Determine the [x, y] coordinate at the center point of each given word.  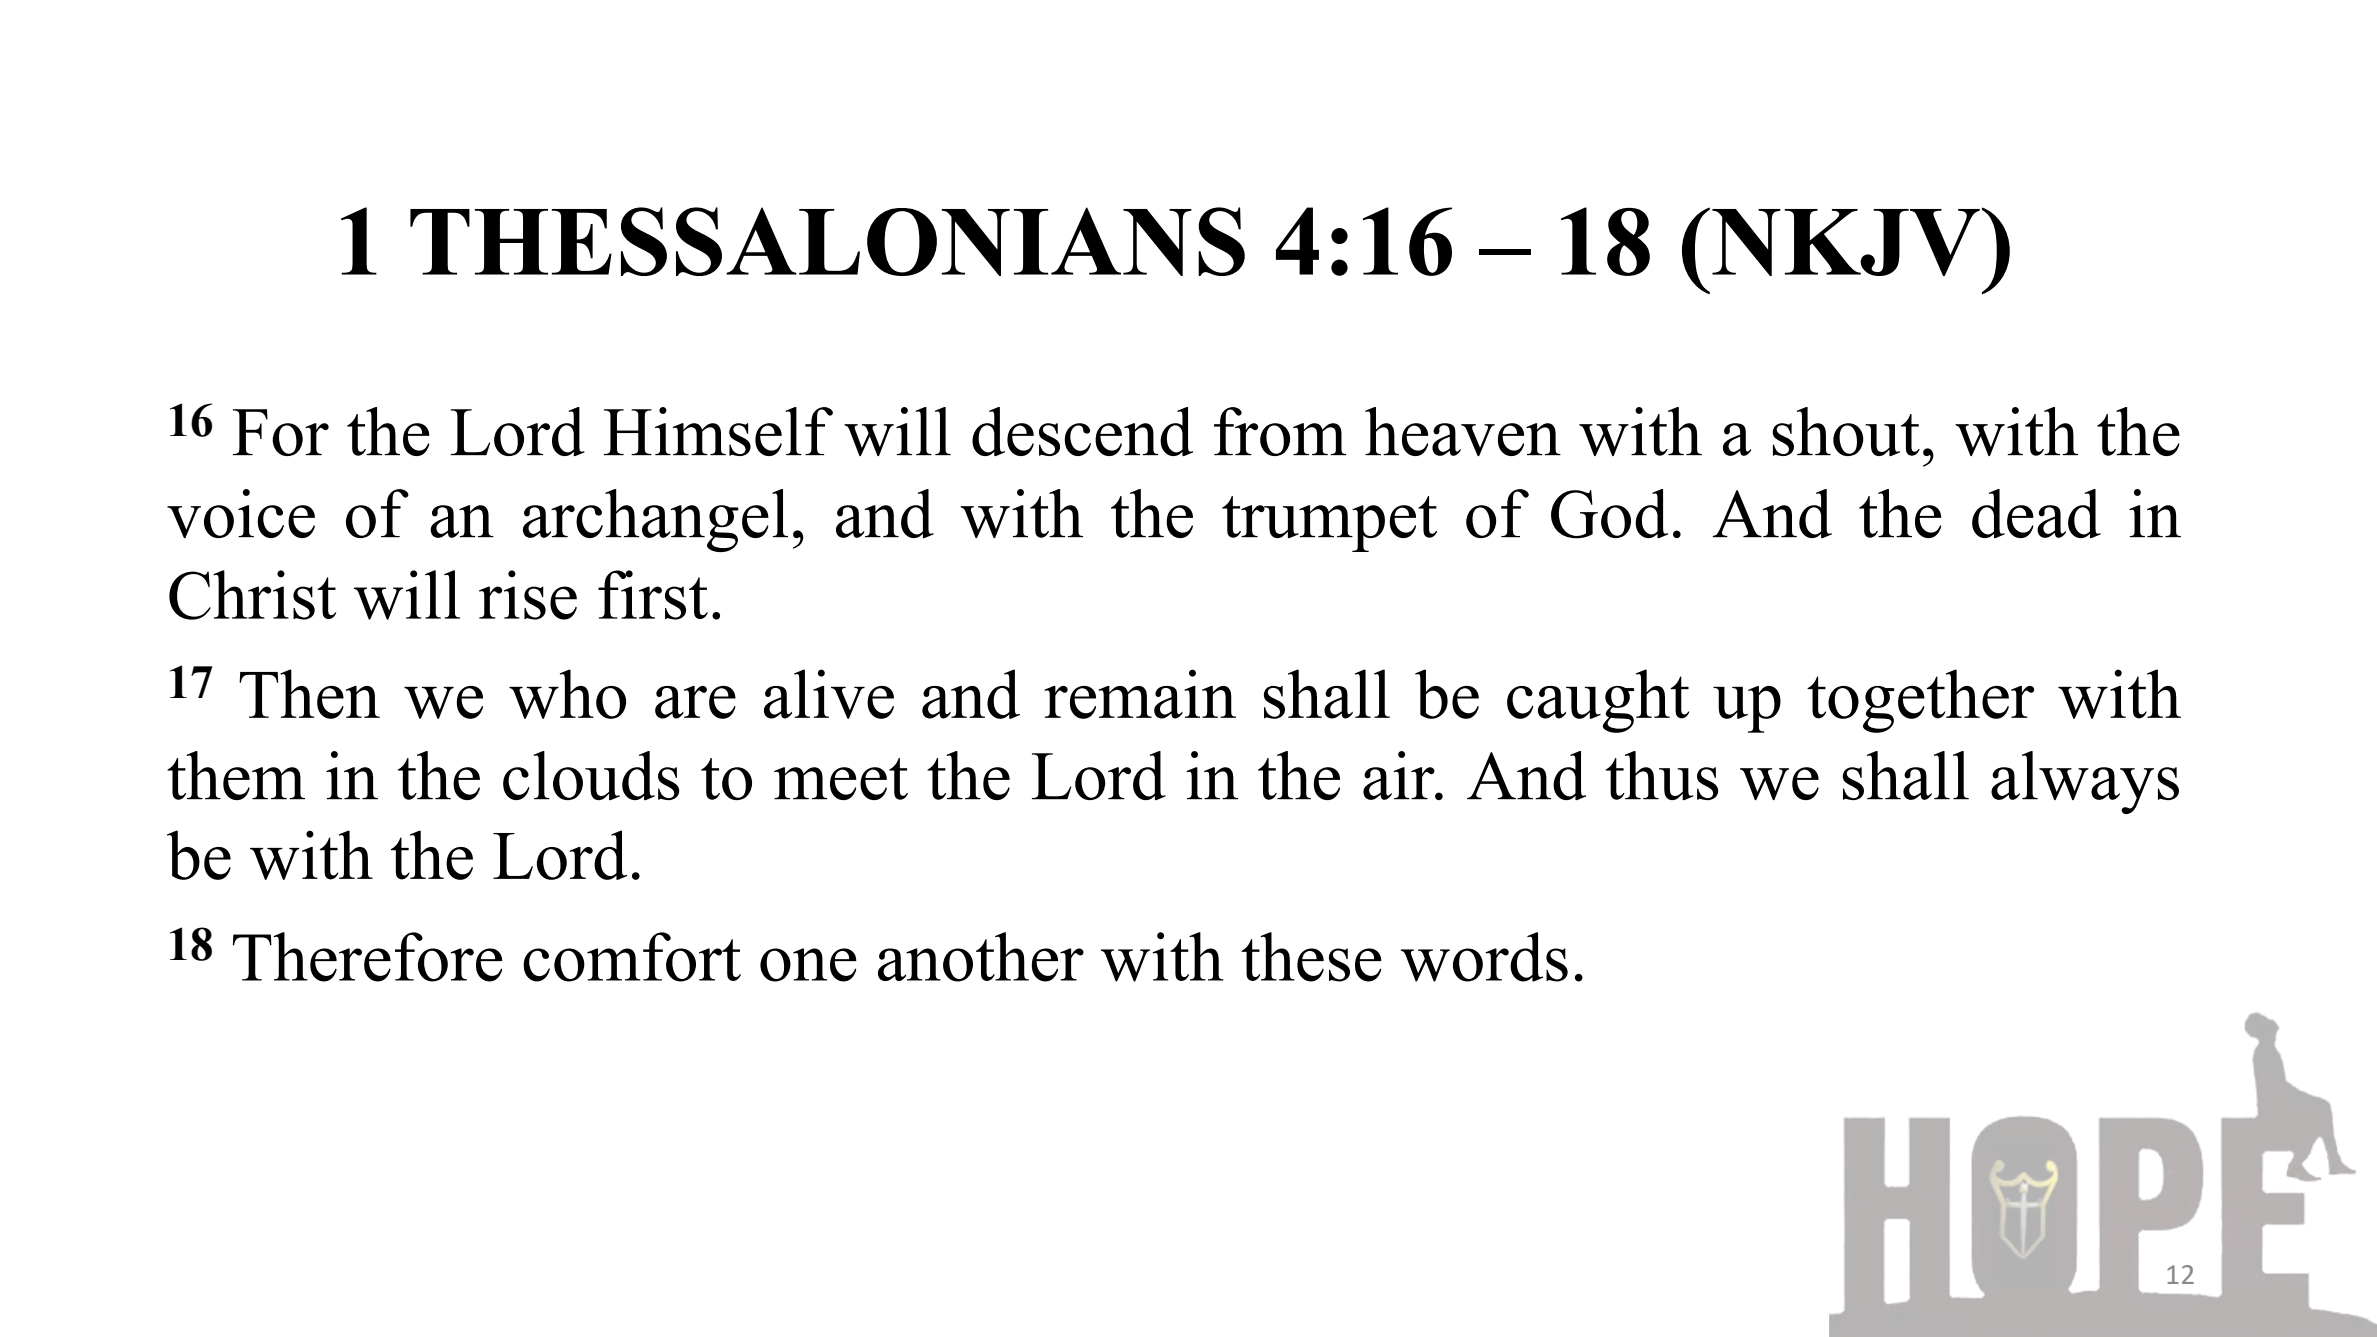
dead [2036, 513]
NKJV [1846, 242]
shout [1846, 431]
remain [1140, 694]
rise [528, 595]
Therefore [367, 957]
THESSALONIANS [827, 241]
